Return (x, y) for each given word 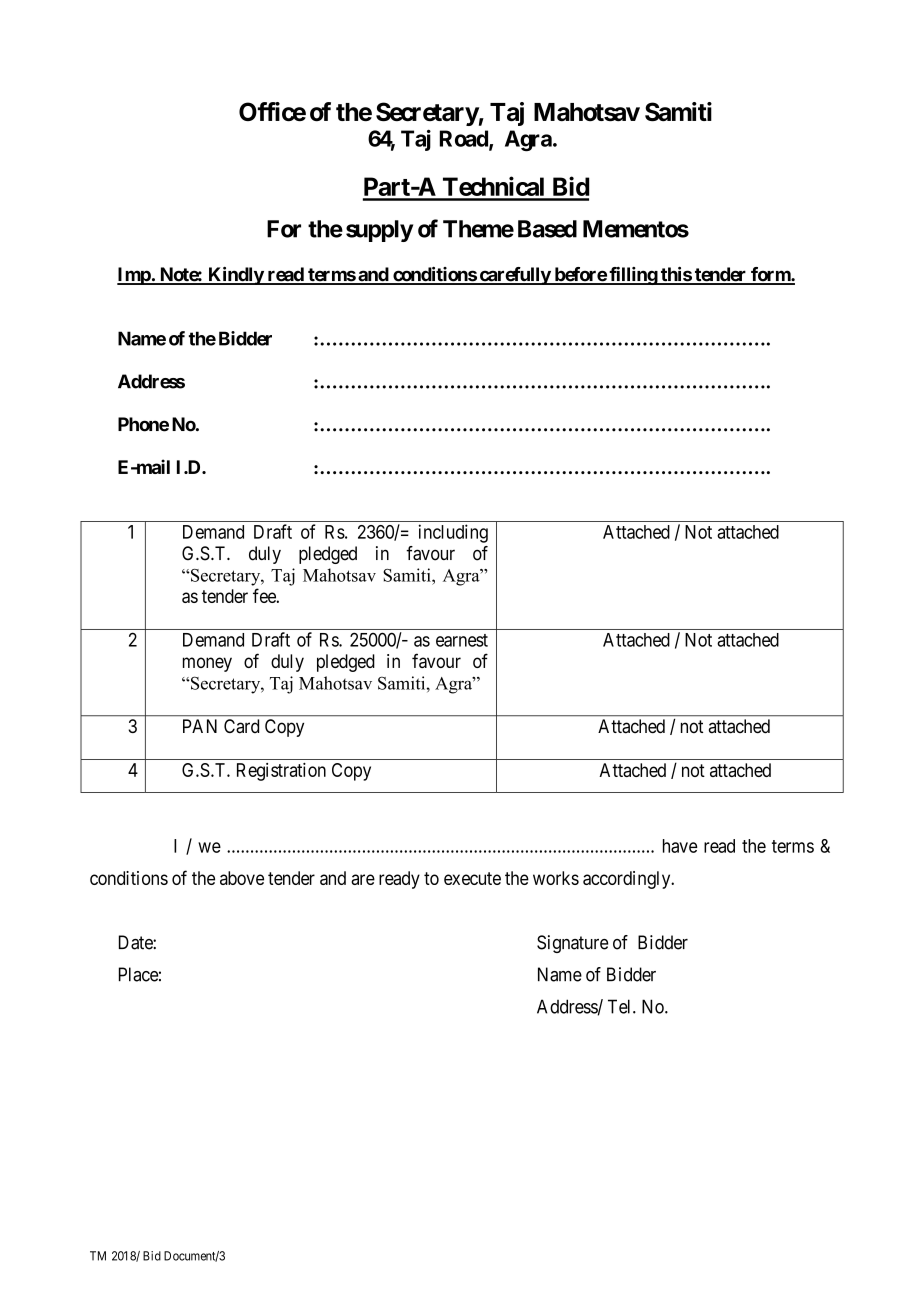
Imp (134, 276)
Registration (281, 772)
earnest (462, 640)
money (207, 664)
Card (241, 726)
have (680, 846)
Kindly (235, 276)
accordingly (628, 880)
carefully (514, 276)
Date (136, 942)
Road (465, 139)
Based (547, 229)
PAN (200, 726)
